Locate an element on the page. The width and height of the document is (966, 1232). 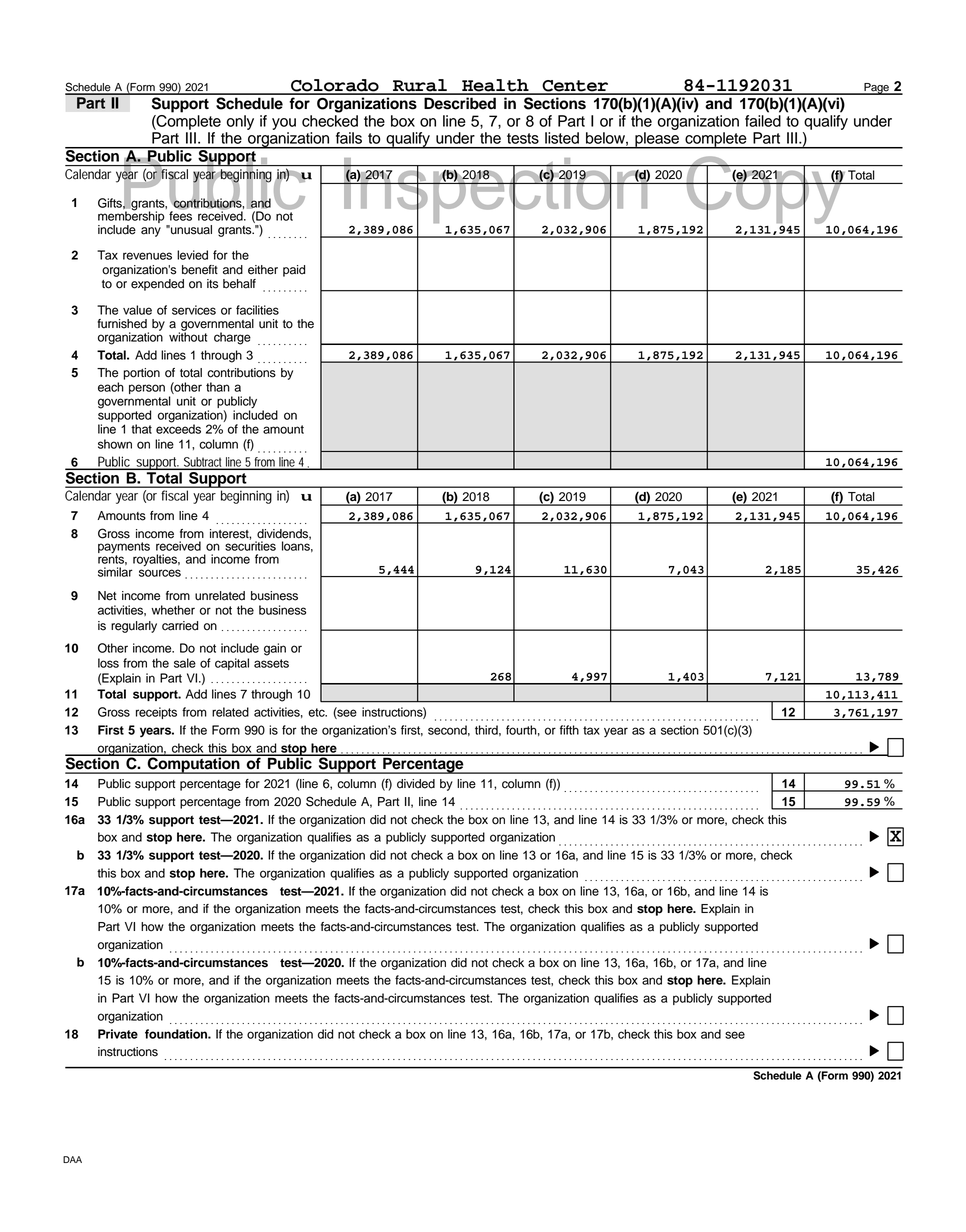
divided is located at coordinates (416, 784).
